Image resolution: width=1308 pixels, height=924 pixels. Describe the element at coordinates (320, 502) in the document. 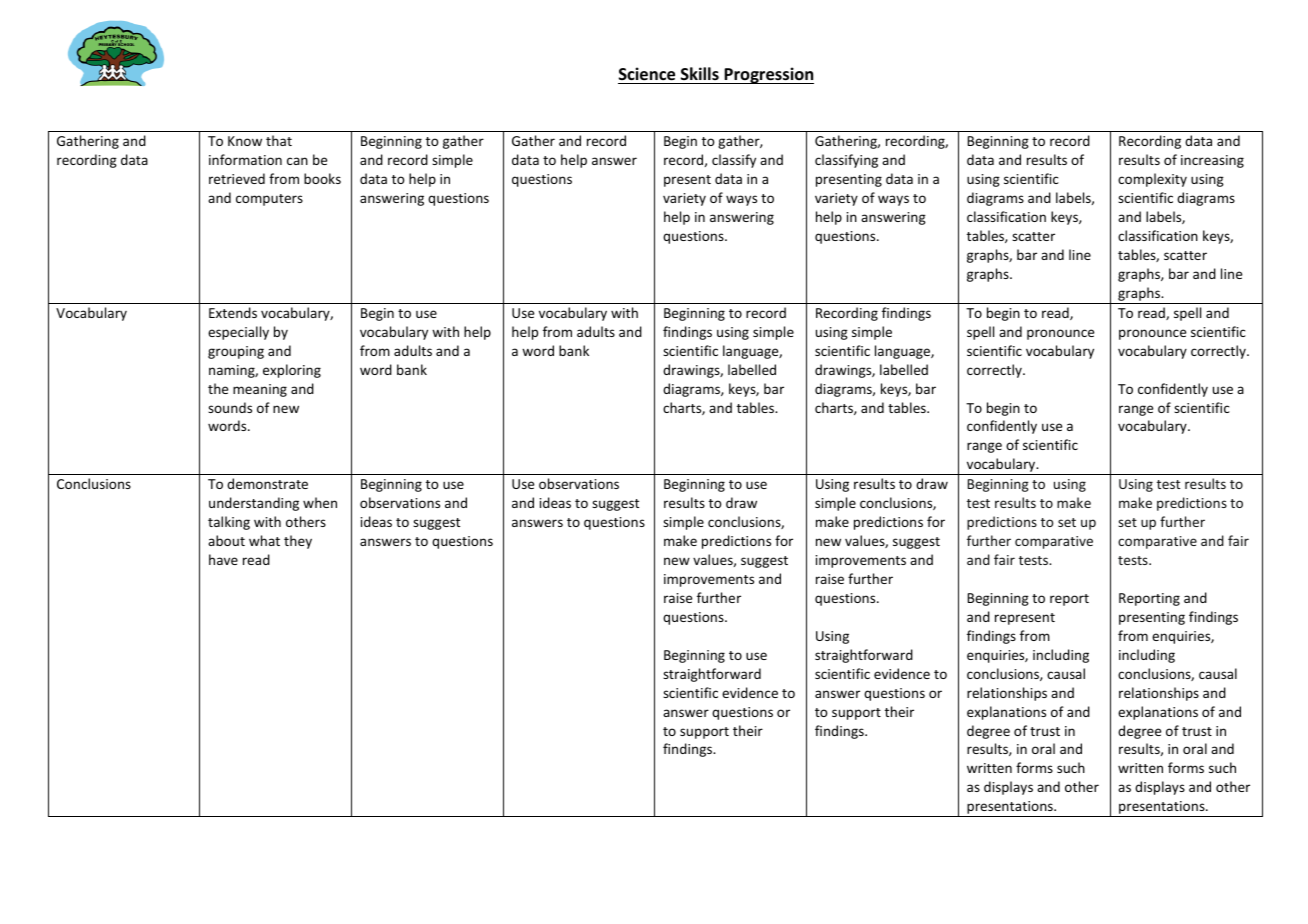

I see `when` at that location.
